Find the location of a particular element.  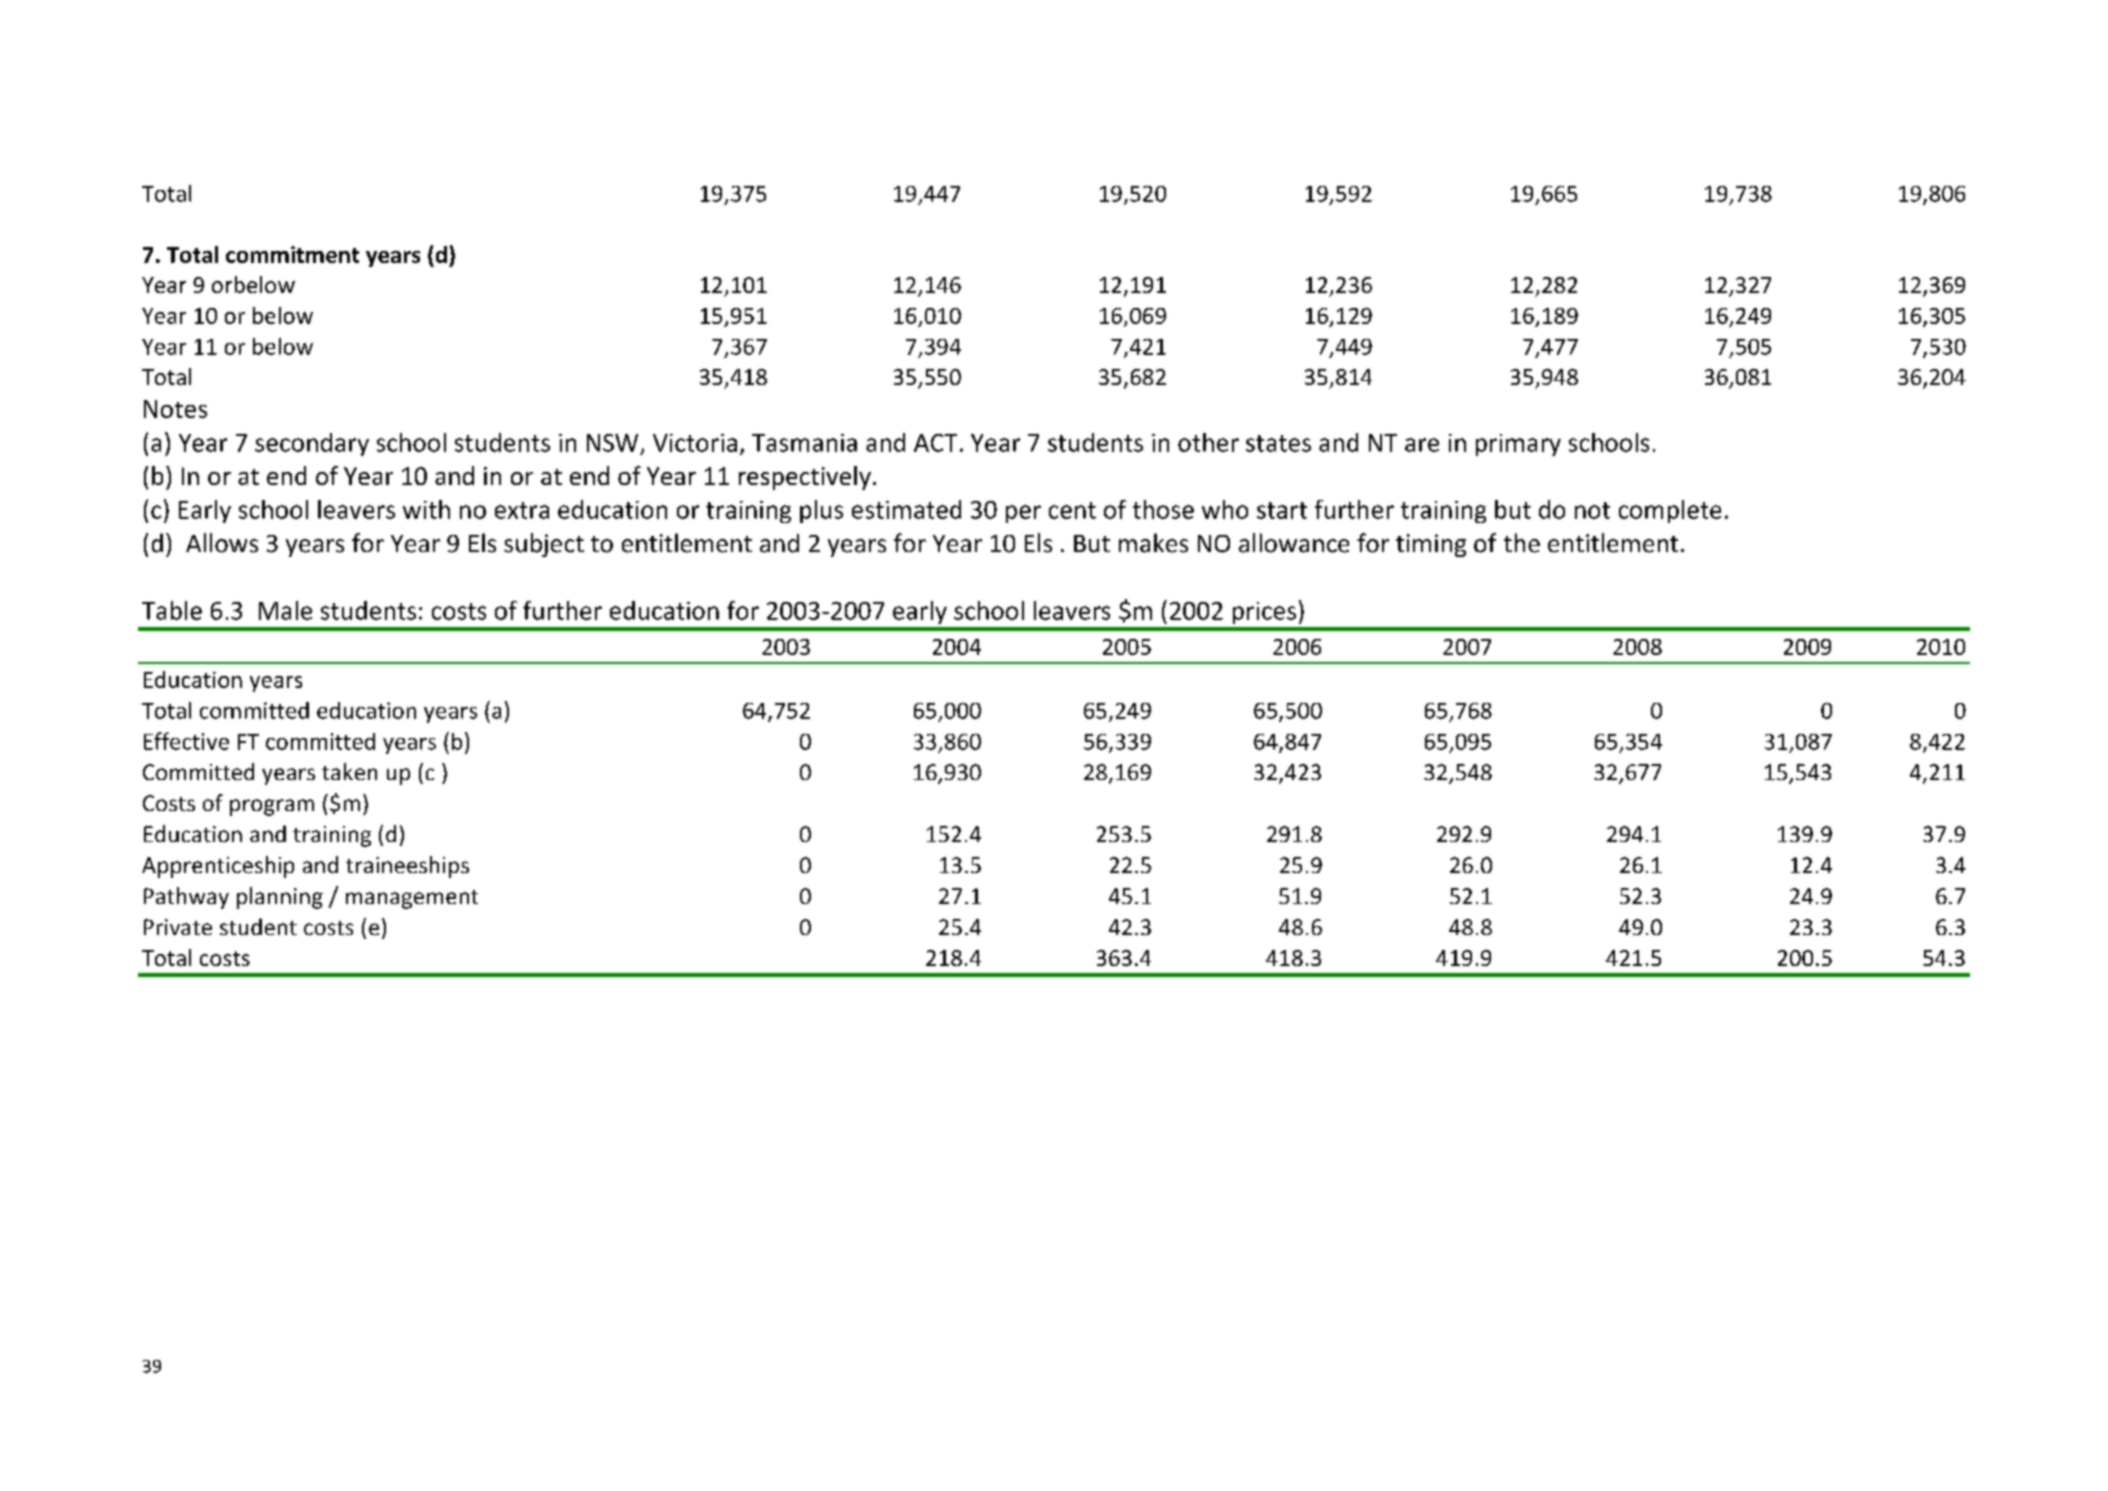

timing is located at coordinates (1431, 545).
